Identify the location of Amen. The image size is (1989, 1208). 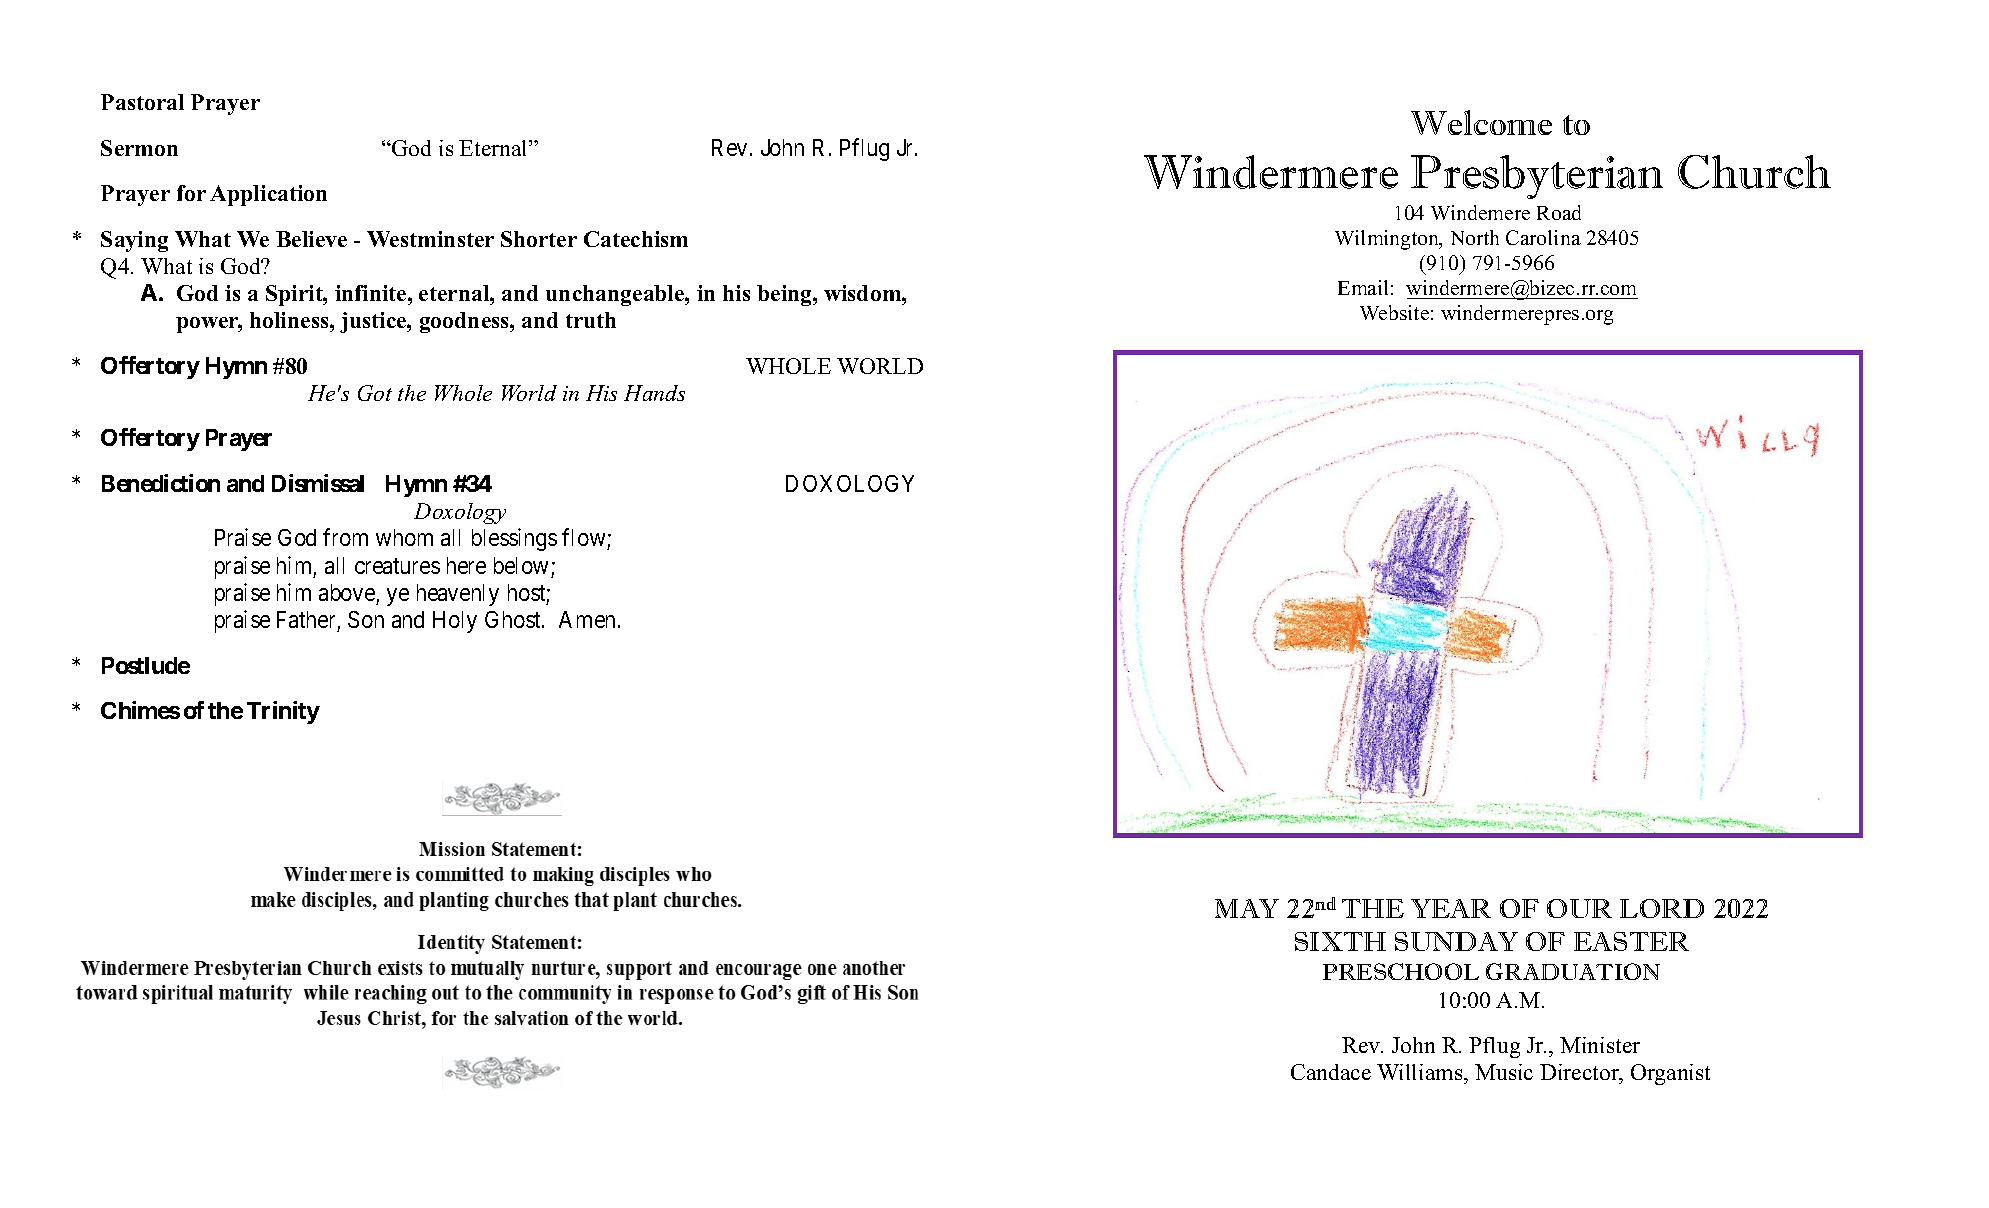
(587, 619).
